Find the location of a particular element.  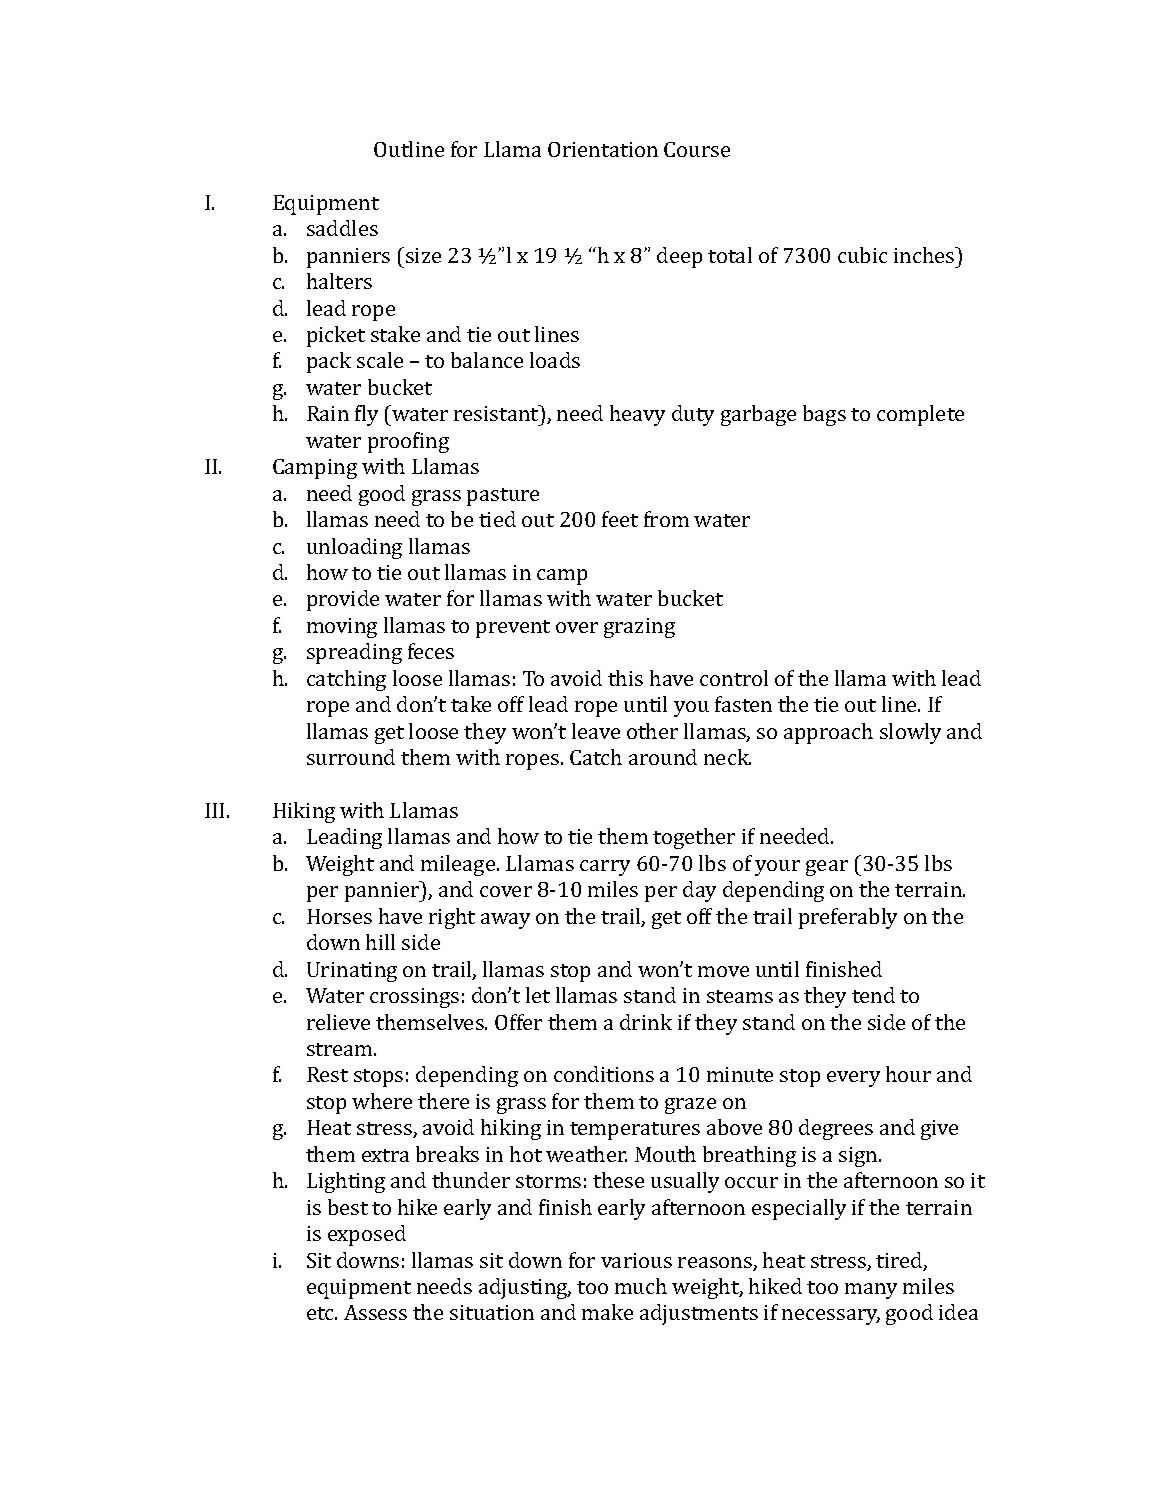

Orientation is located at coordinates (603, 149).
